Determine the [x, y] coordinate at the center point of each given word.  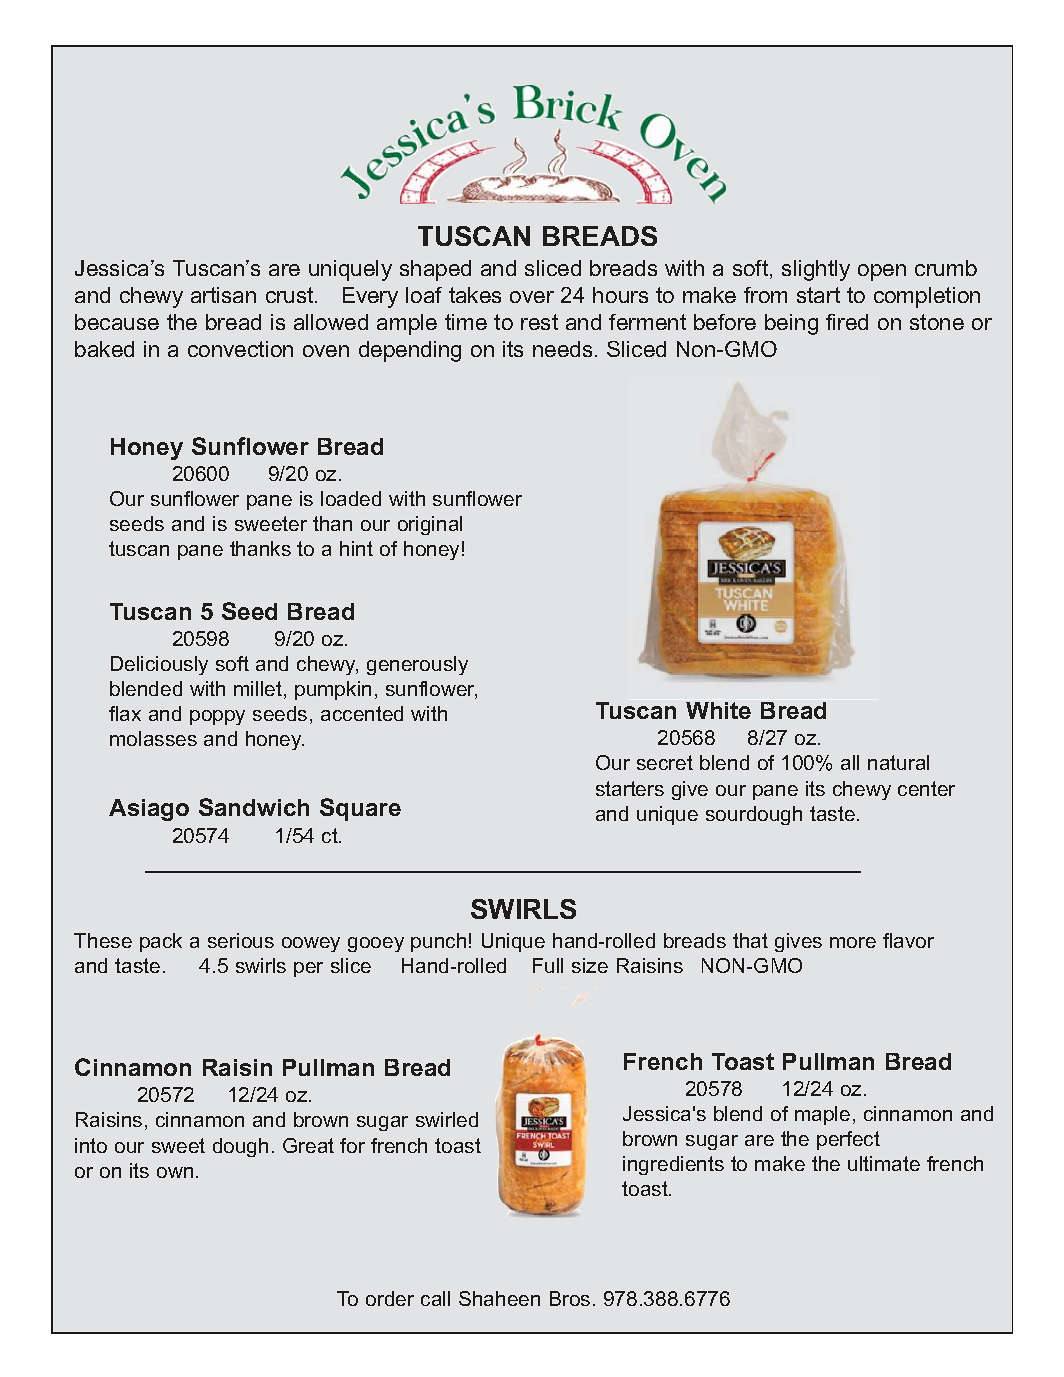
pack [161, 942]
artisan [223, 295]
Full [548, 965]
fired [847, 322]
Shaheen [499, 1298]
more [853, 942]
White [718, 710]
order [390, 1298]
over [532, 297]
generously [417, 665]
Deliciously [159, 665]
